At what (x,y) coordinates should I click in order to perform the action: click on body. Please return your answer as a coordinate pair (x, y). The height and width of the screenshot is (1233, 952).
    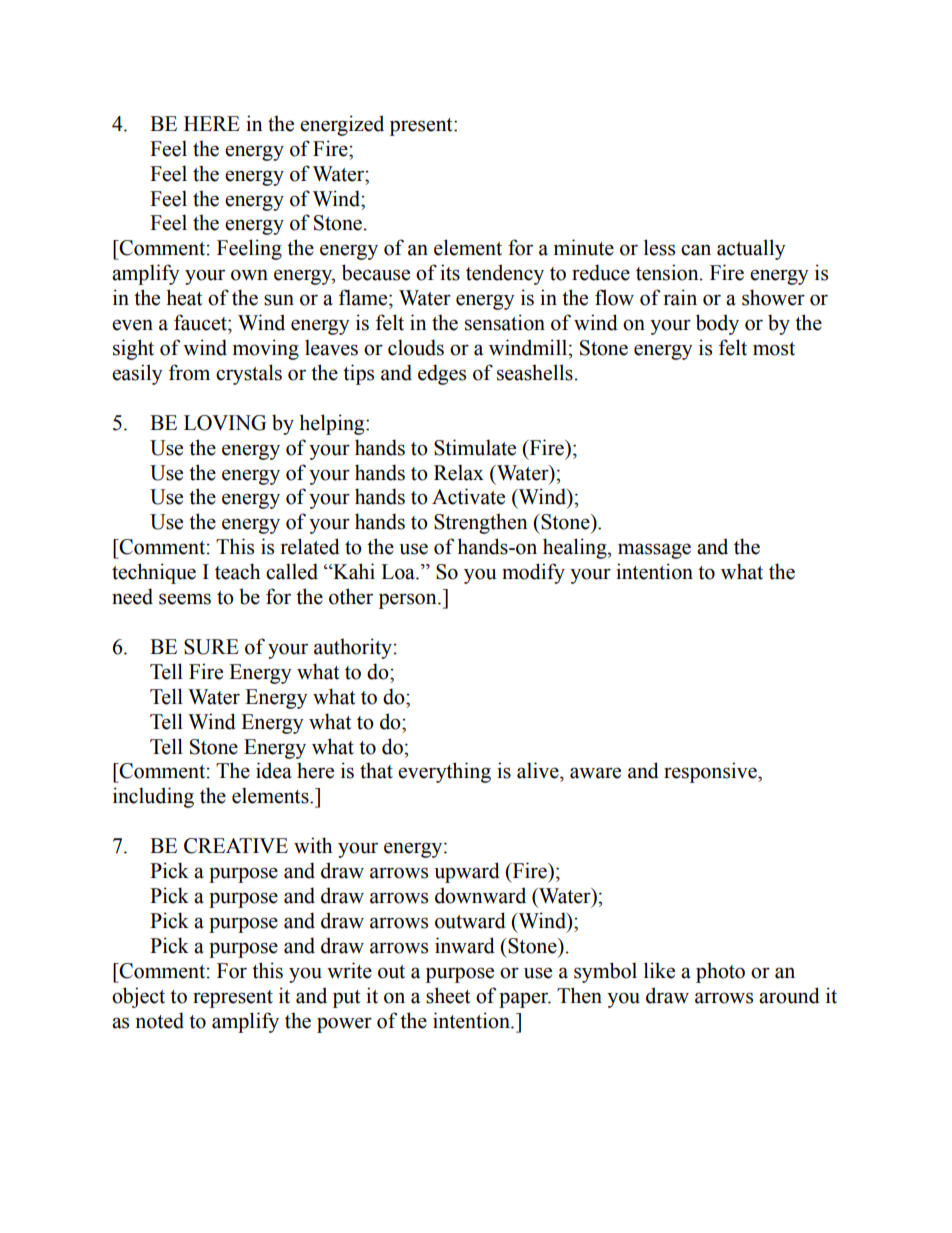
    Looking at the image, I should click on (717, 324).
